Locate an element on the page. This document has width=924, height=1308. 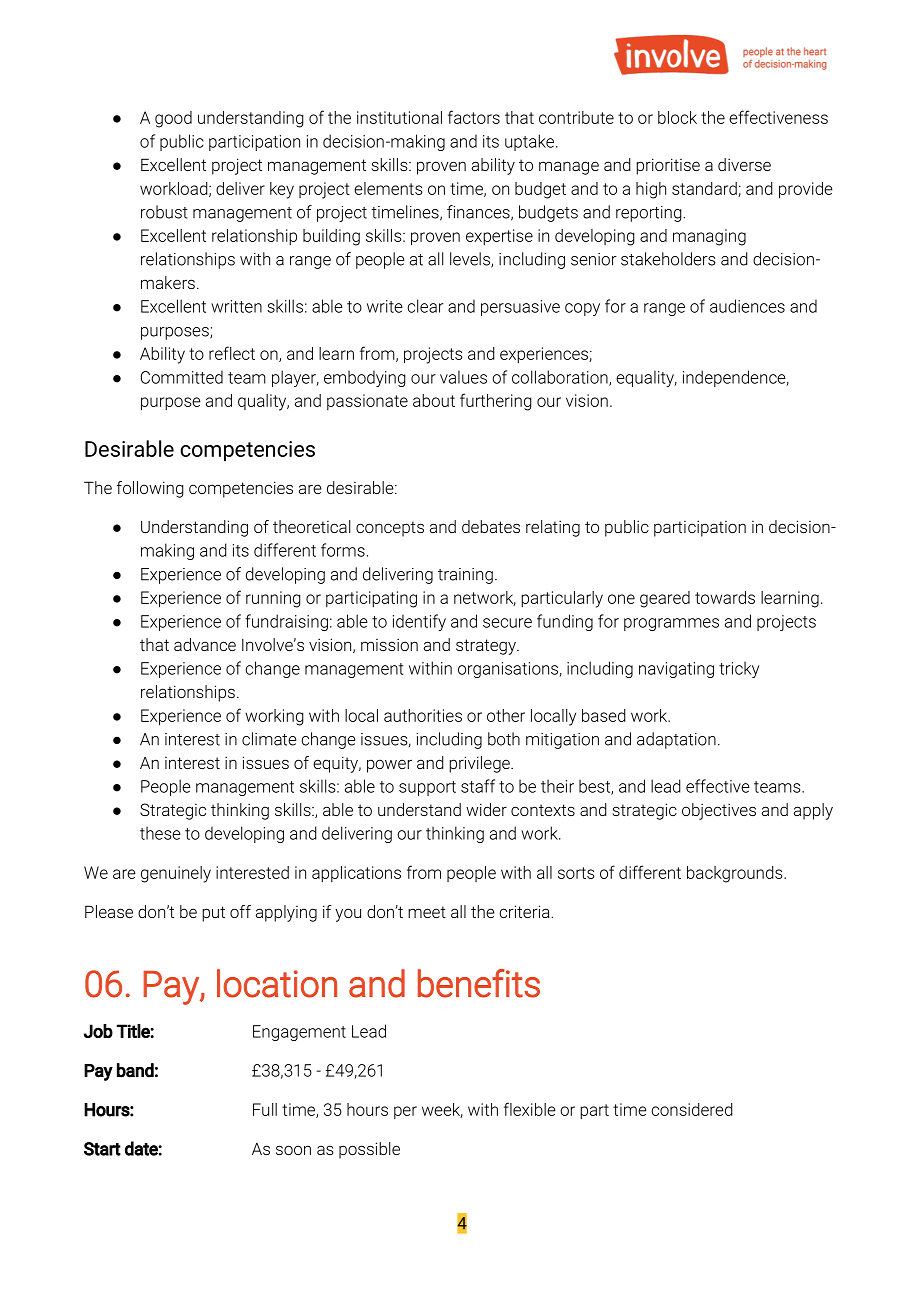
identify is located at coordinates (419, 622).
